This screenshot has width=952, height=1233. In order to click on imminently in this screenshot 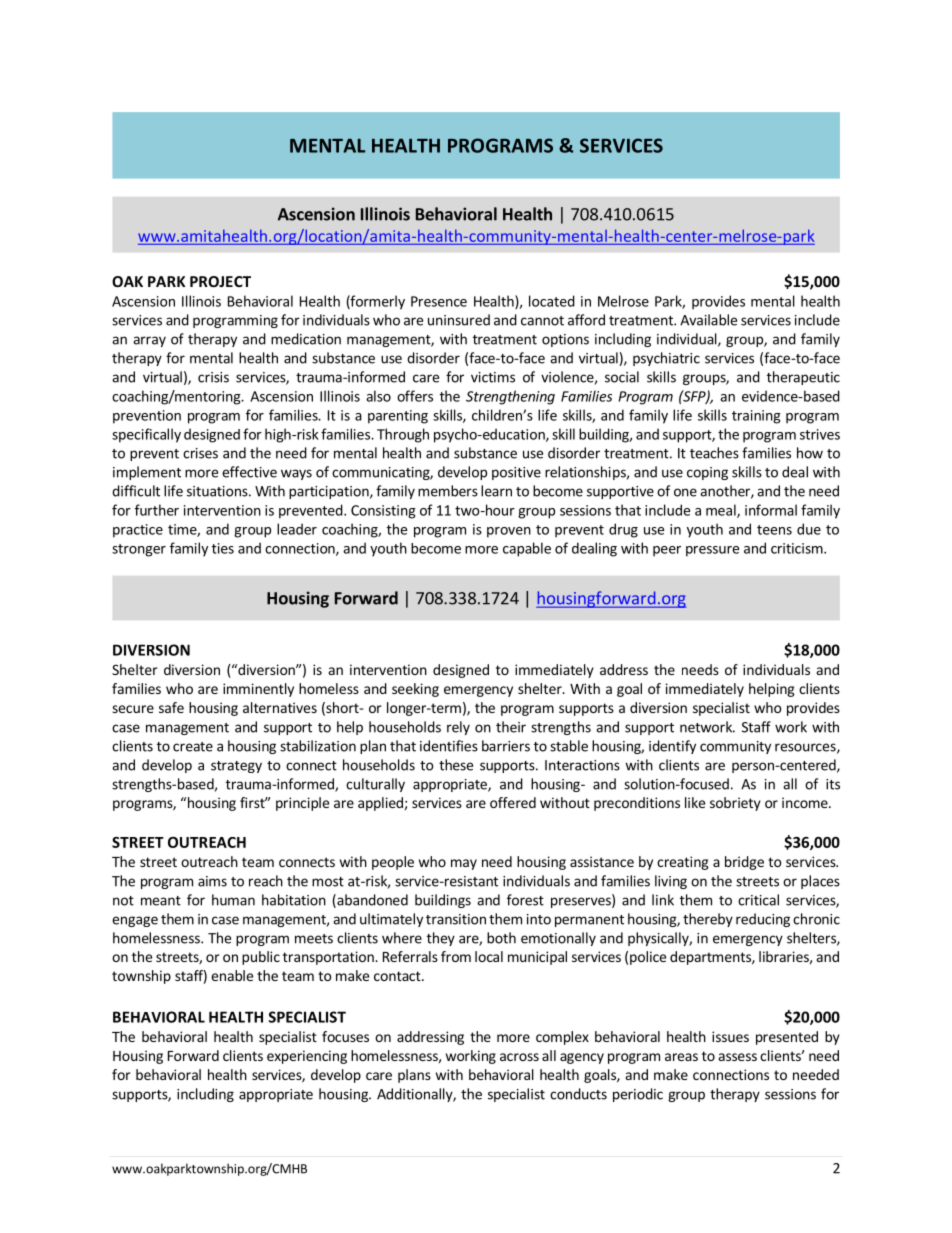, I will do `click(258, 690)`.
